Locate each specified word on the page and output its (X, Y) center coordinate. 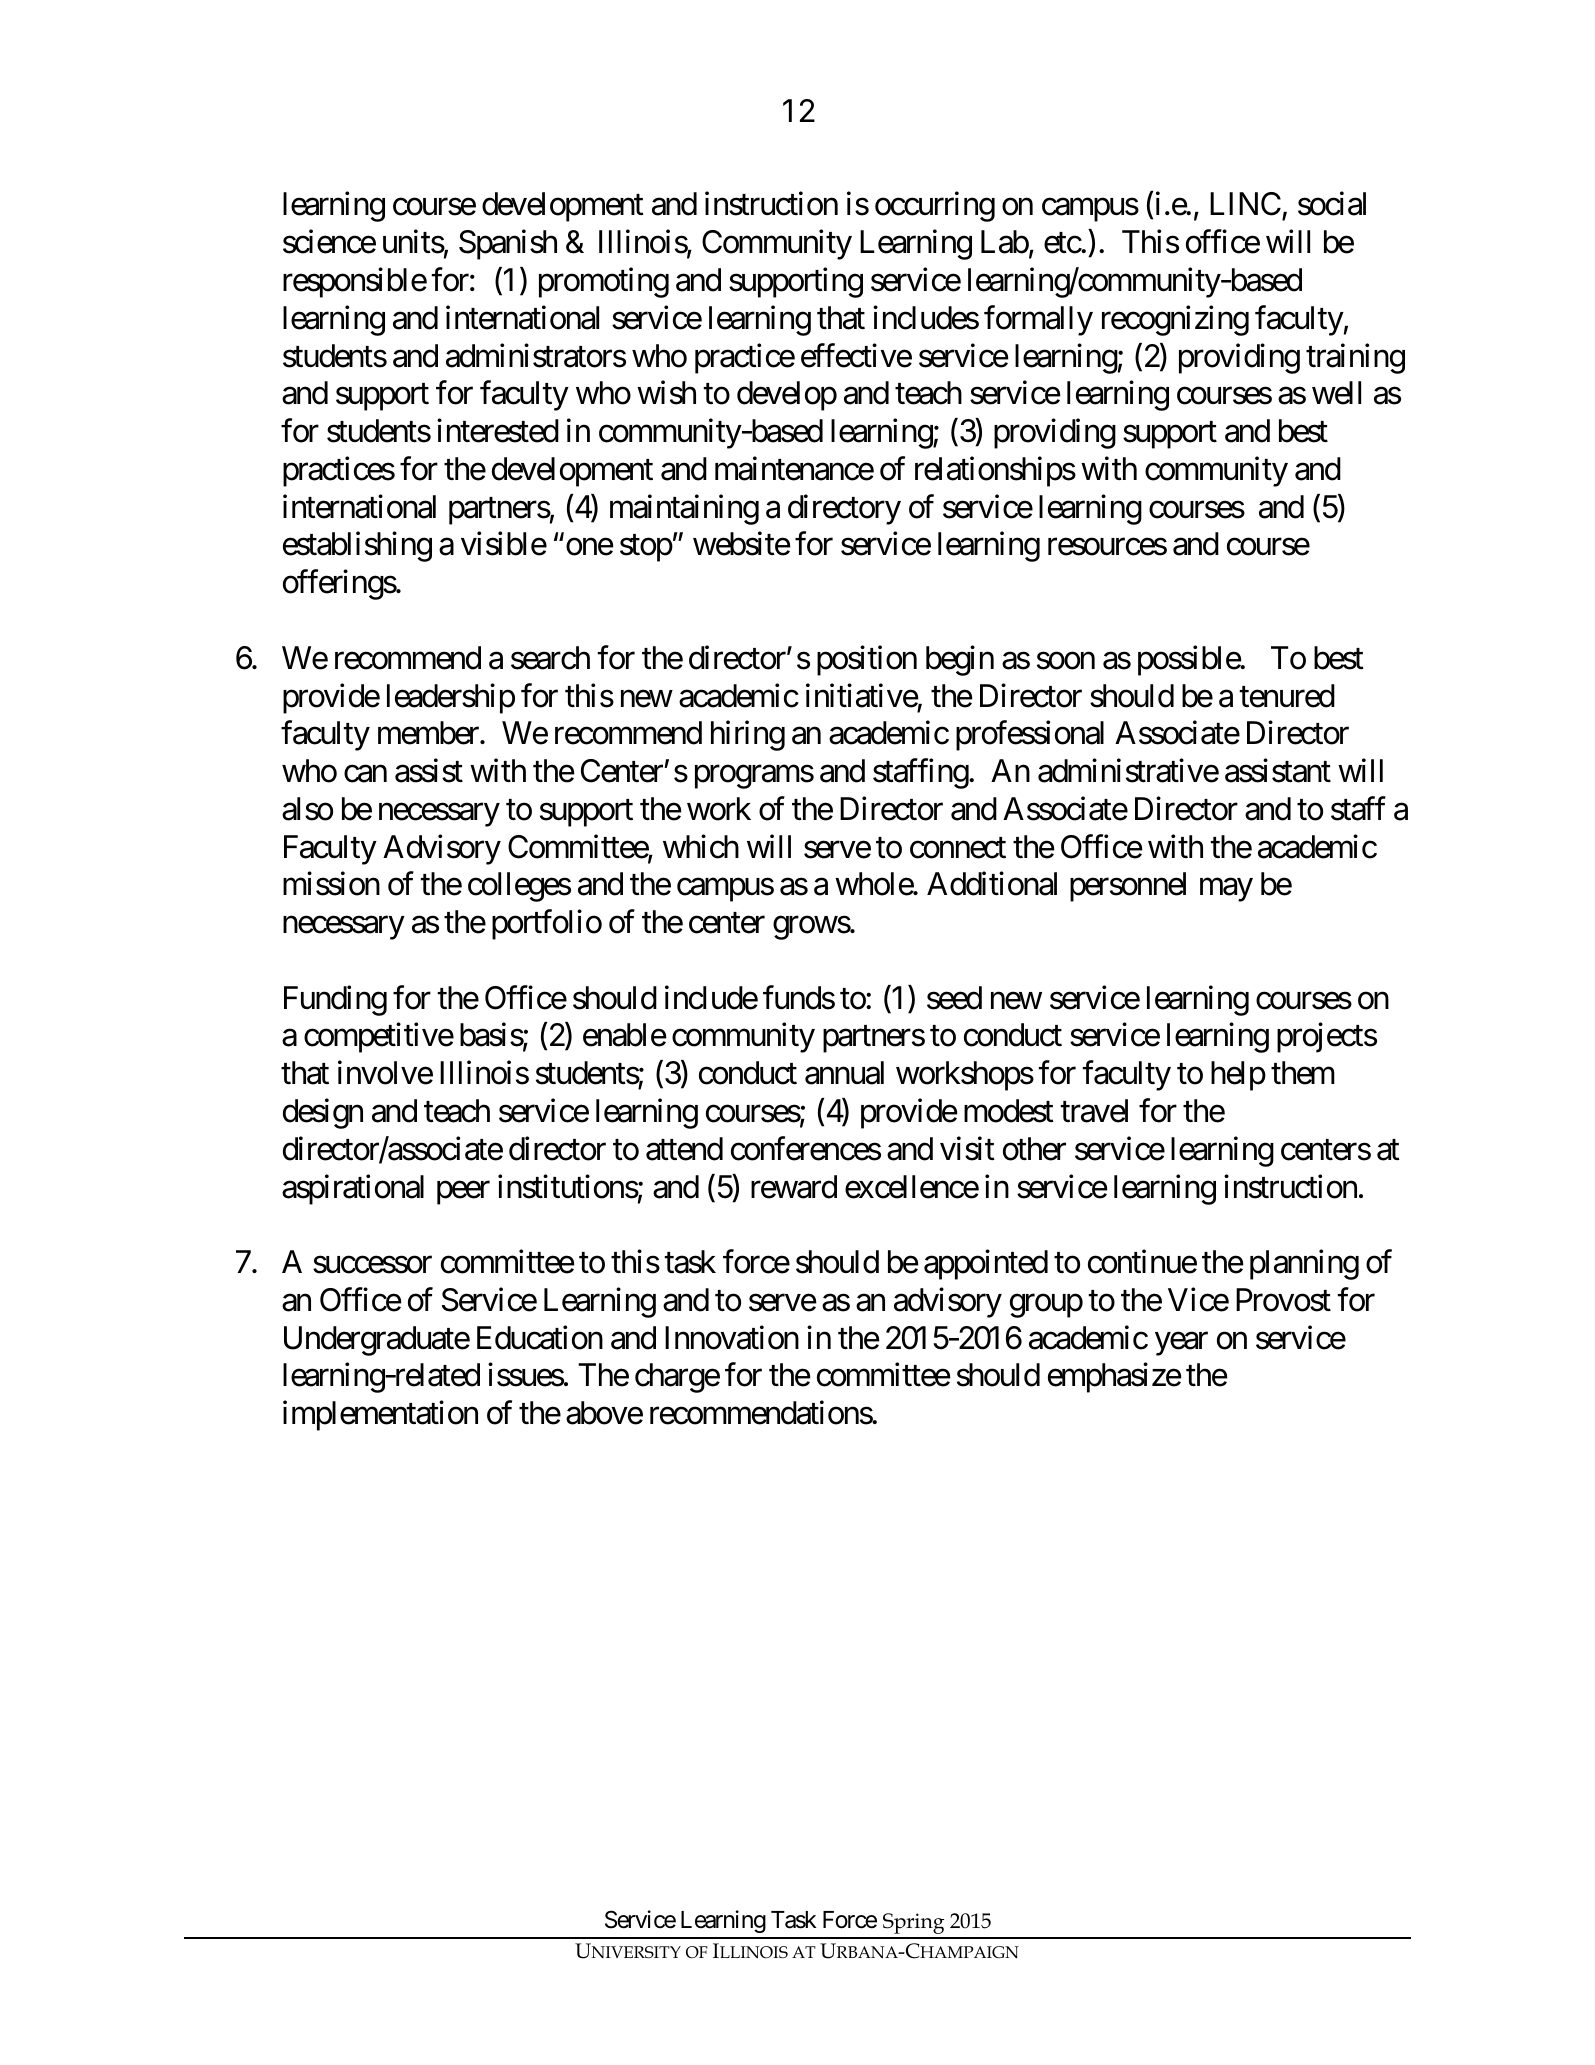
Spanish (508, 245)
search (550, 658)
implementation (380, 1416)
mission (331, 884)
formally (1038, 320)
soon (1066, 661)
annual (844, 1073)
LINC (1245, 204)
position (867, 660)
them (1303, 1073)
